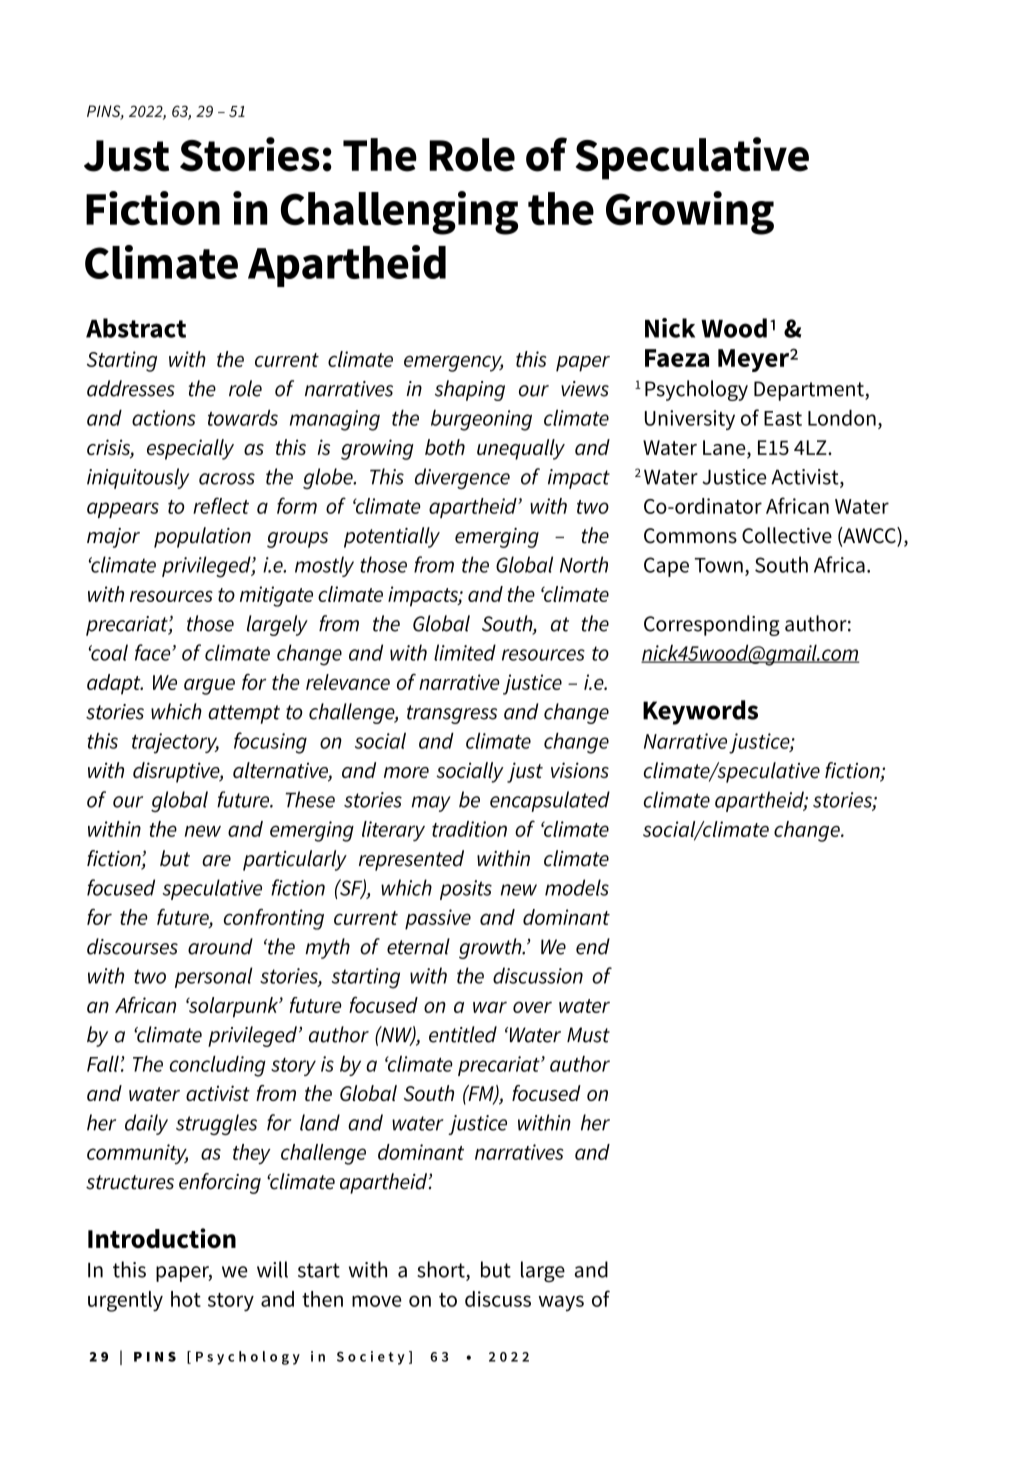  What do you see at coordinates (154, 652) in the image?
I see `face` at bounding box center [154, 652].
